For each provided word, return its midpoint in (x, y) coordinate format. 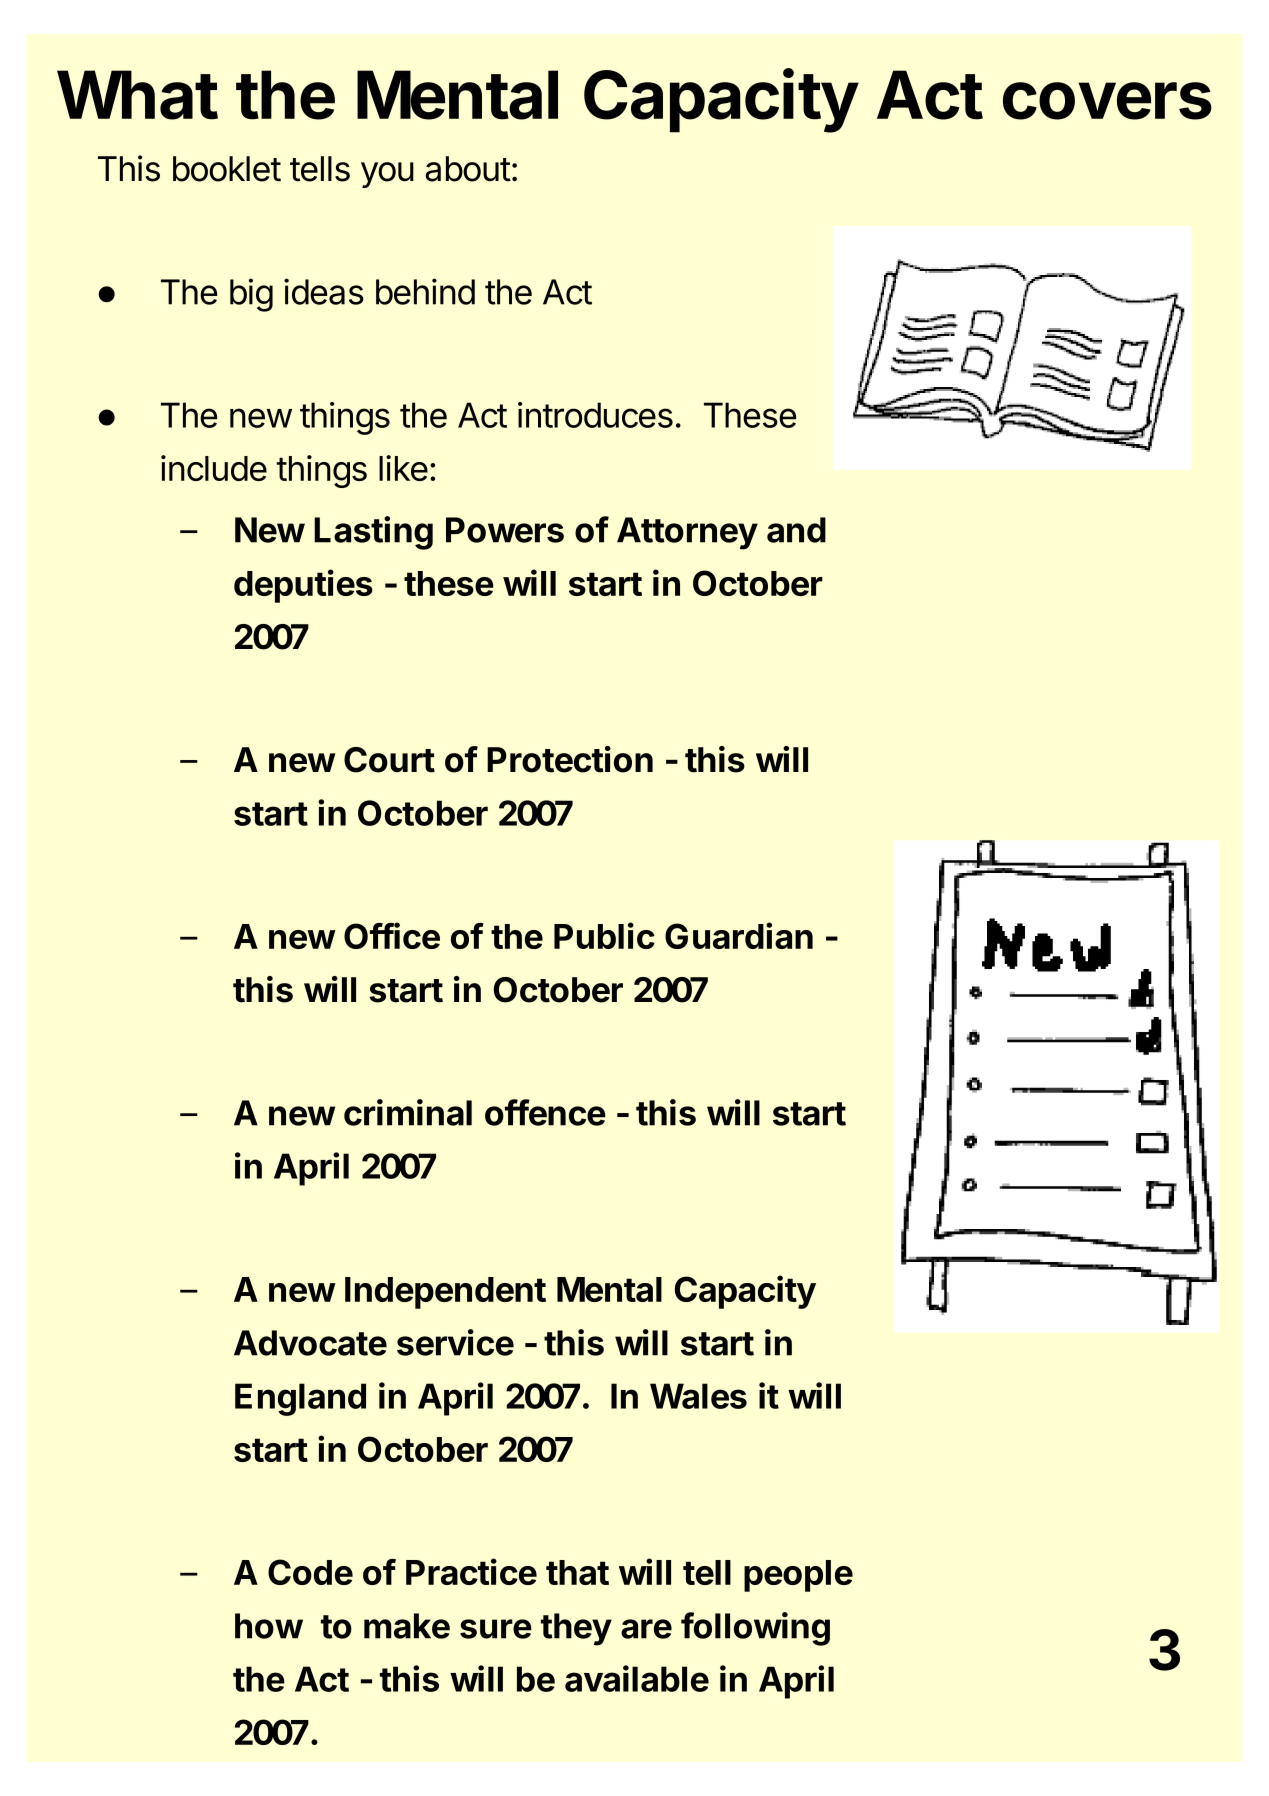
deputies (303, 586)
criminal (408, 1112)
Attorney (687, 533)
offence (545, 1112)
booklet (227, 169)
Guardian (739, 935)
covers (1107, 101)
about (468, 169)
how (269, 1626)
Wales (698, 1396)
